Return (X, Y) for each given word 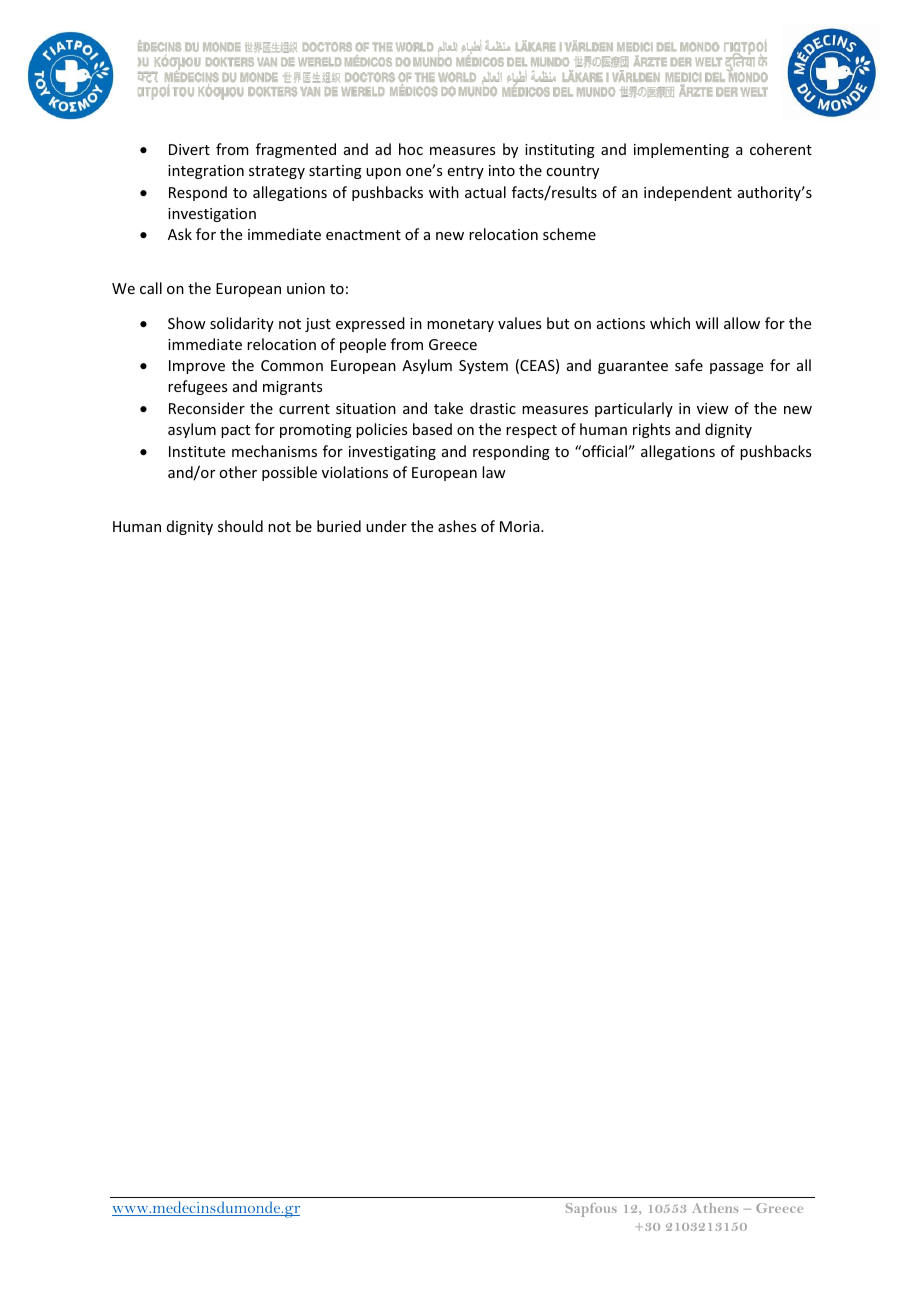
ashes (457, 526)
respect (531, 431)
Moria (521, 526)
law (494, 472)
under (386, 526)
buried (339, 526)
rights (651, 430)
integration (206, 172)
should (240, 526)
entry (466, 172)
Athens (715, 1208)
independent (688, 193)
